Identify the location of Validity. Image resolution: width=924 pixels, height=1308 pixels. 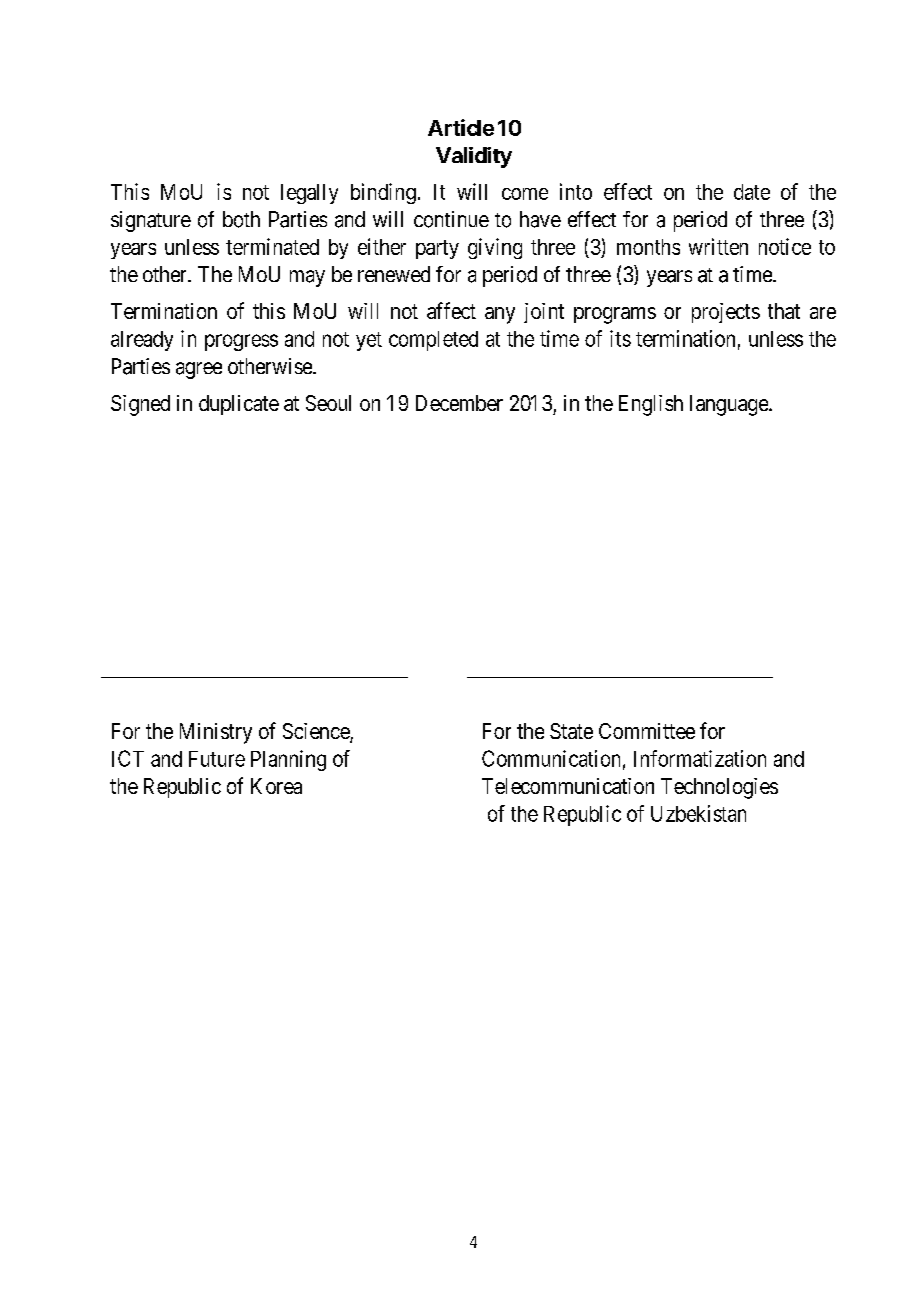
(474, 157).
